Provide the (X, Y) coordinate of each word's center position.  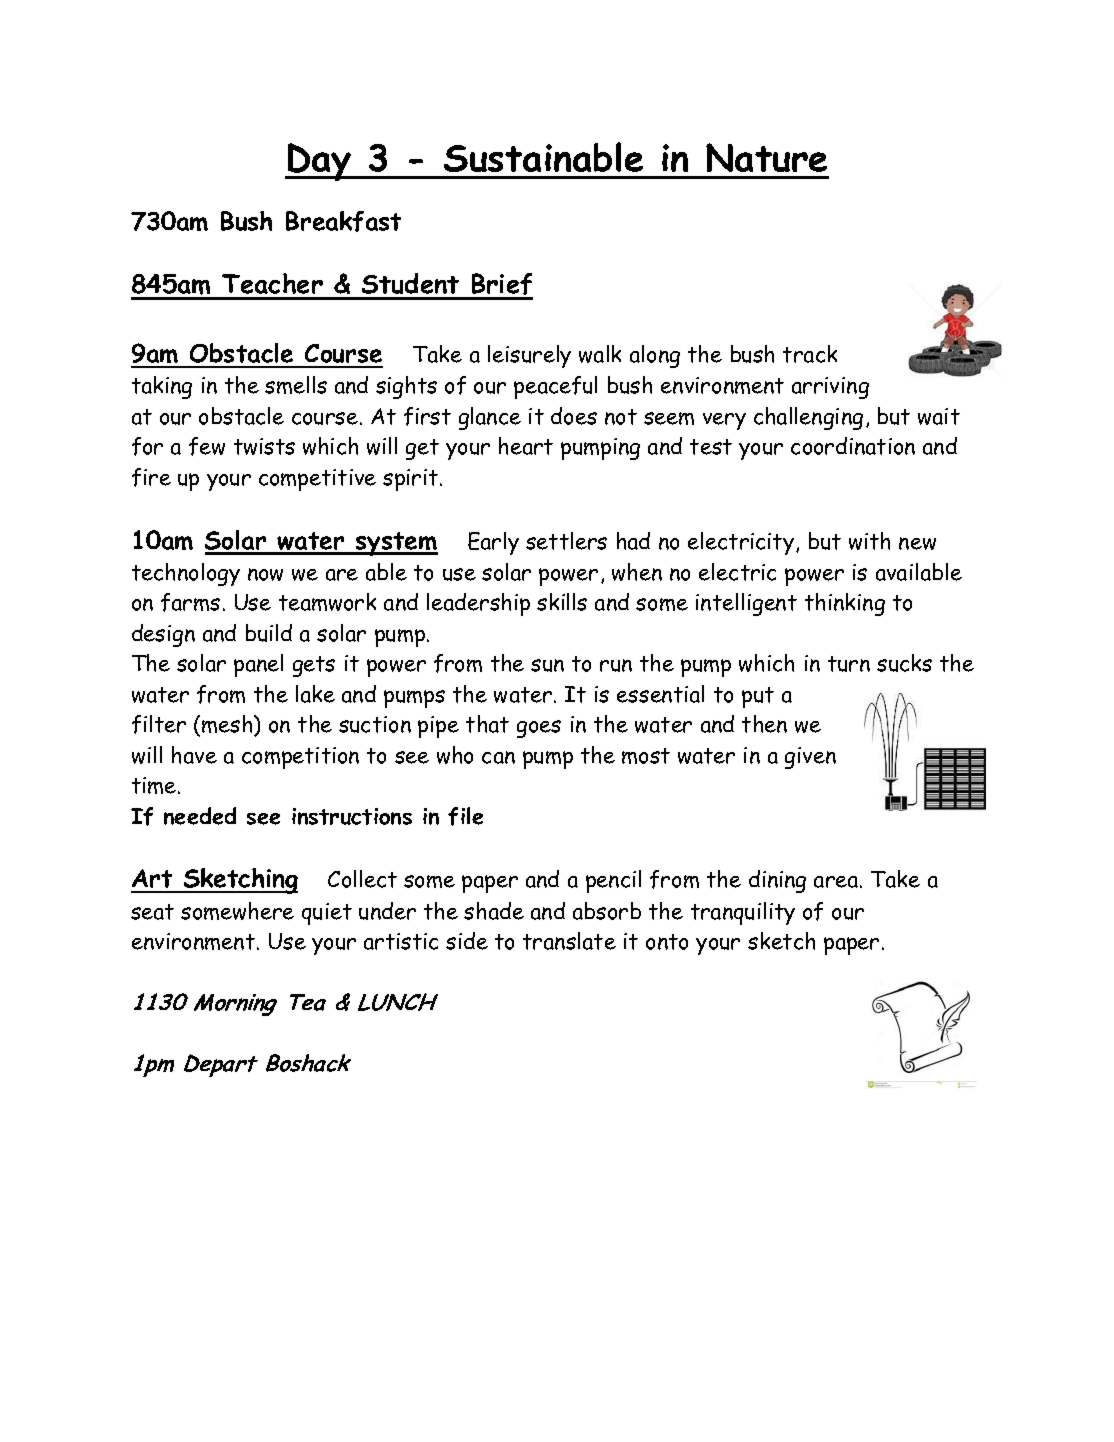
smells (296, 385)
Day (319, 162)
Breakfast (343, 221)
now (265, 574)
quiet (327, 914)
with (869, 541)
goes (539, 729)
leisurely (529, 356)
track (810, 354)
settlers (566, 541)
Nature (766, 157)
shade (494, 911)
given (810, 758)
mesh (228, 725)
